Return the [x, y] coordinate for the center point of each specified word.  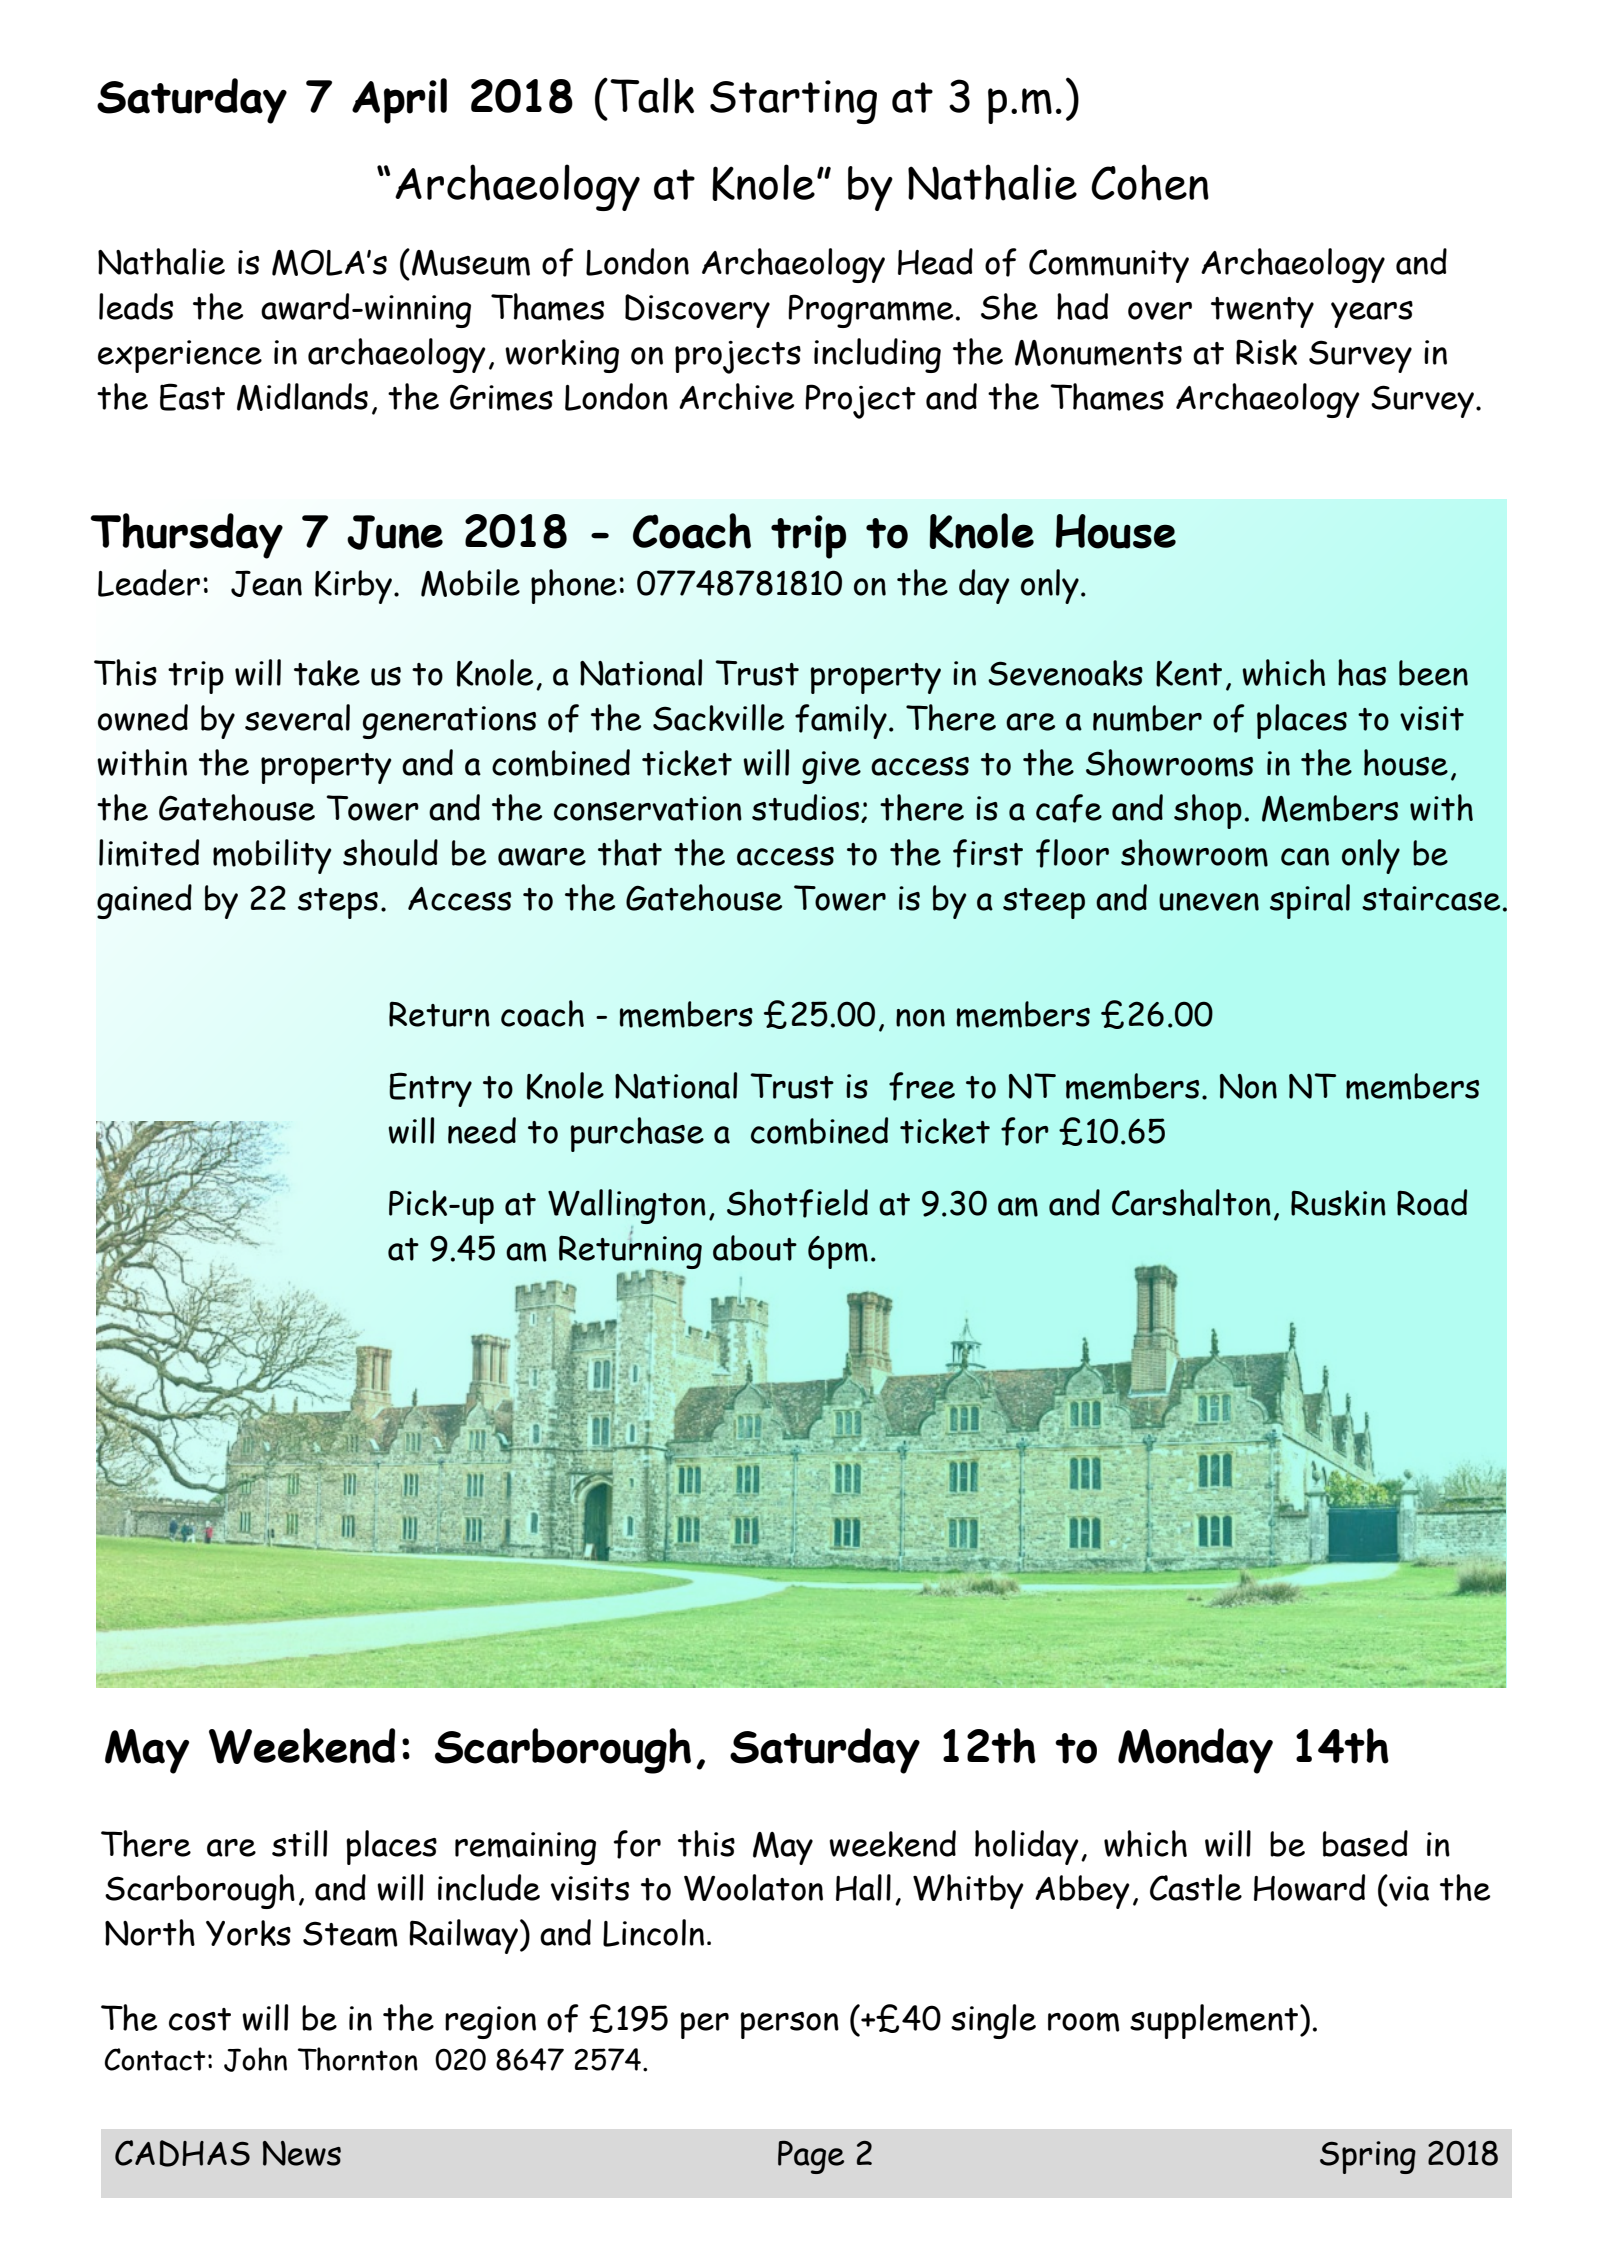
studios [807, 808]
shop [1208, 811]
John [255, 2059]
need [482, 1130]
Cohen [1150, 182]
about [755, 1248]
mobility [272, 856]
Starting [793, 102]
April [399, 101]
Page [811, 2157]
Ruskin [1338, 1203]
